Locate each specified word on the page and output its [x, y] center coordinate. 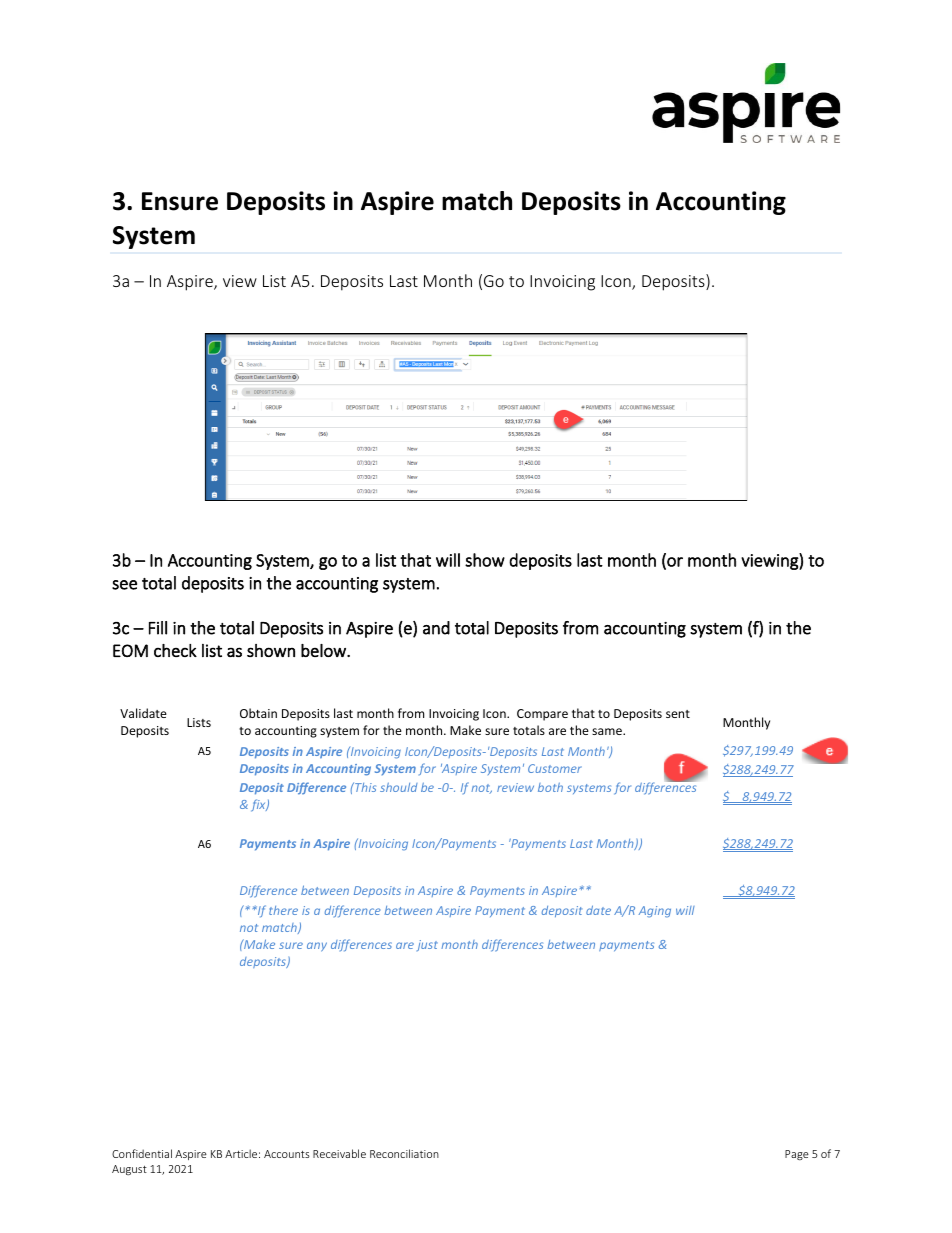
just [427, 945]
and [436, 628]
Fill [158, 628]
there [283, 910]
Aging [655, 912]
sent [678, 714]
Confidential [142, 1153]
